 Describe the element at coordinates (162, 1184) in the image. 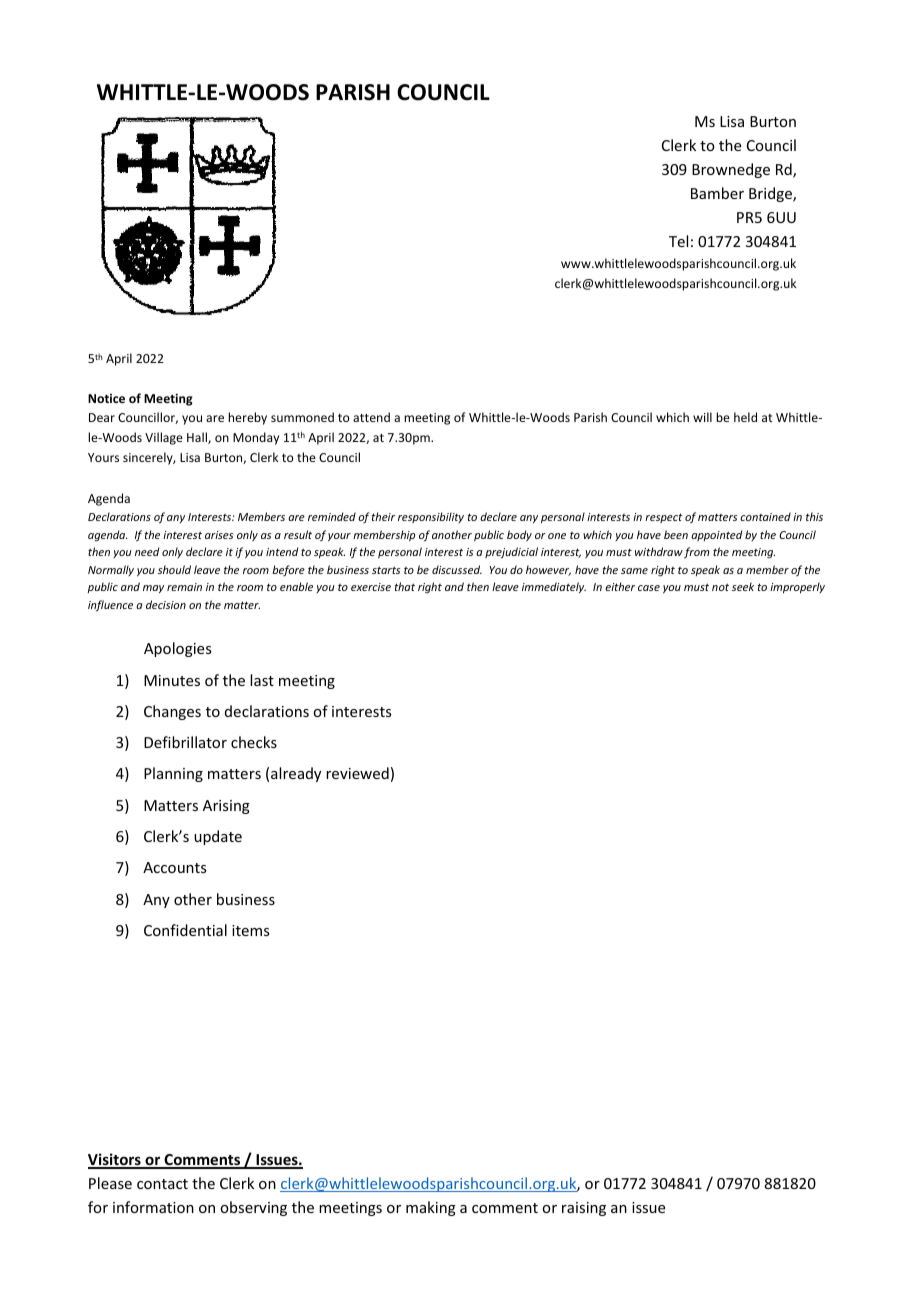

I see `contact` at that location.
